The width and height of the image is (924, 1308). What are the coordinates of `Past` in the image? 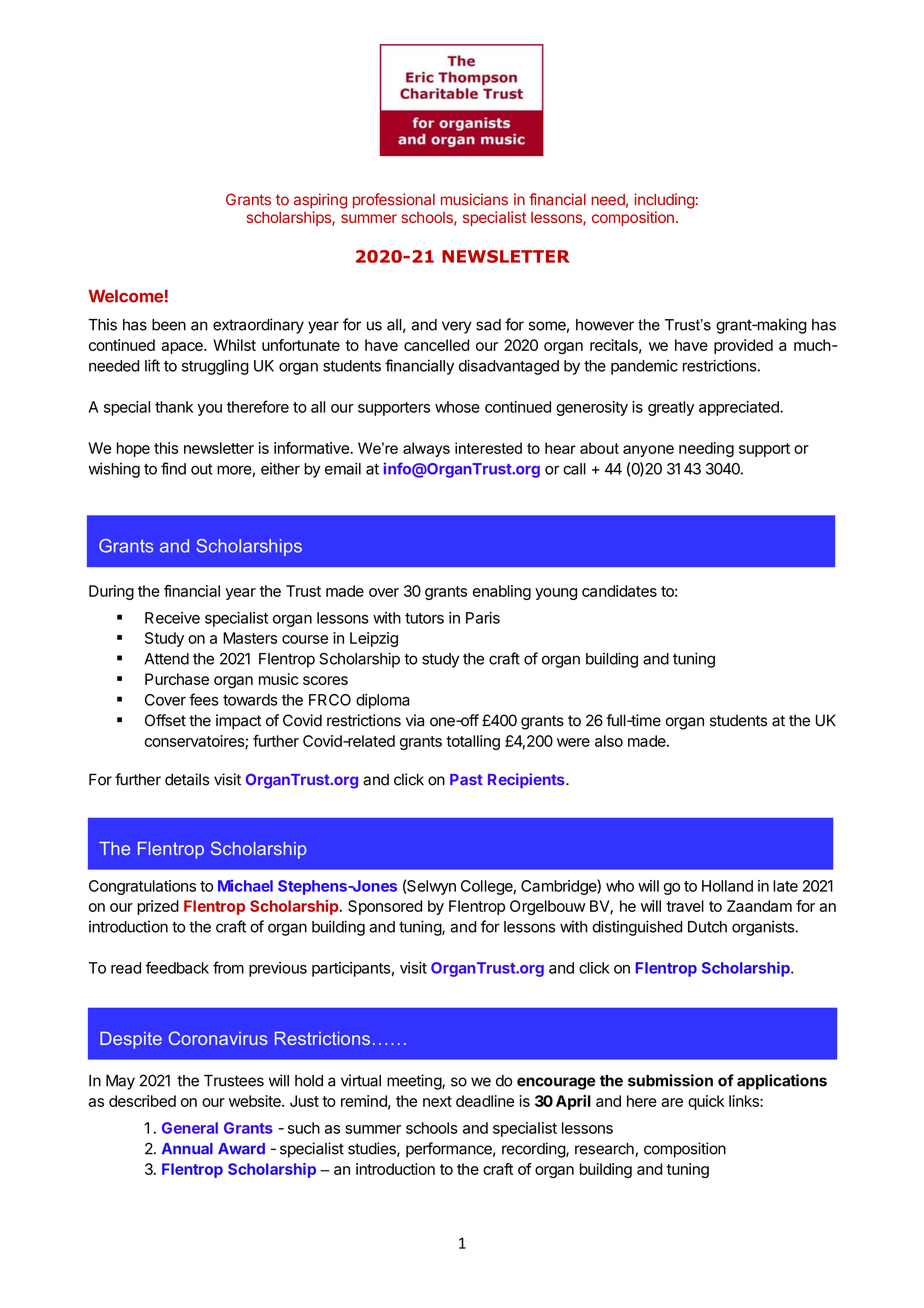 It's located at (466, 779).
